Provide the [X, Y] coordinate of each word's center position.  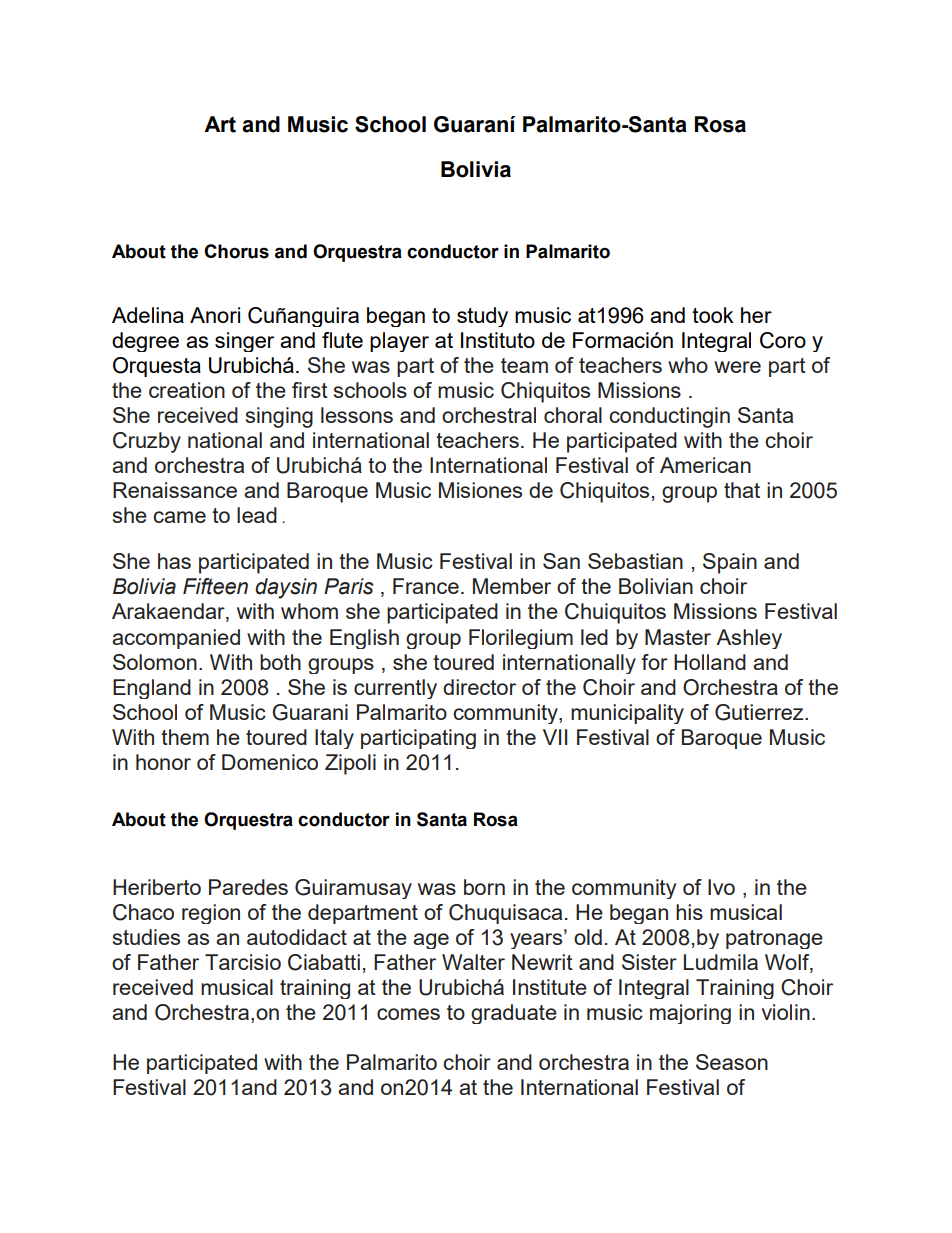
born [484, 887]
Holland [710, 662]
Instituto [498, 340]
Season [732, 1062]
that [742, 490]
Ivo [721, 887]
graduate [514, 1014]
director [479, 687]
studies [146, 937]
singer [244, 342]
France [426, 586]
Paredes [248, 887]
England [152, 689]
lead [257, 515]
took [713, 315]
